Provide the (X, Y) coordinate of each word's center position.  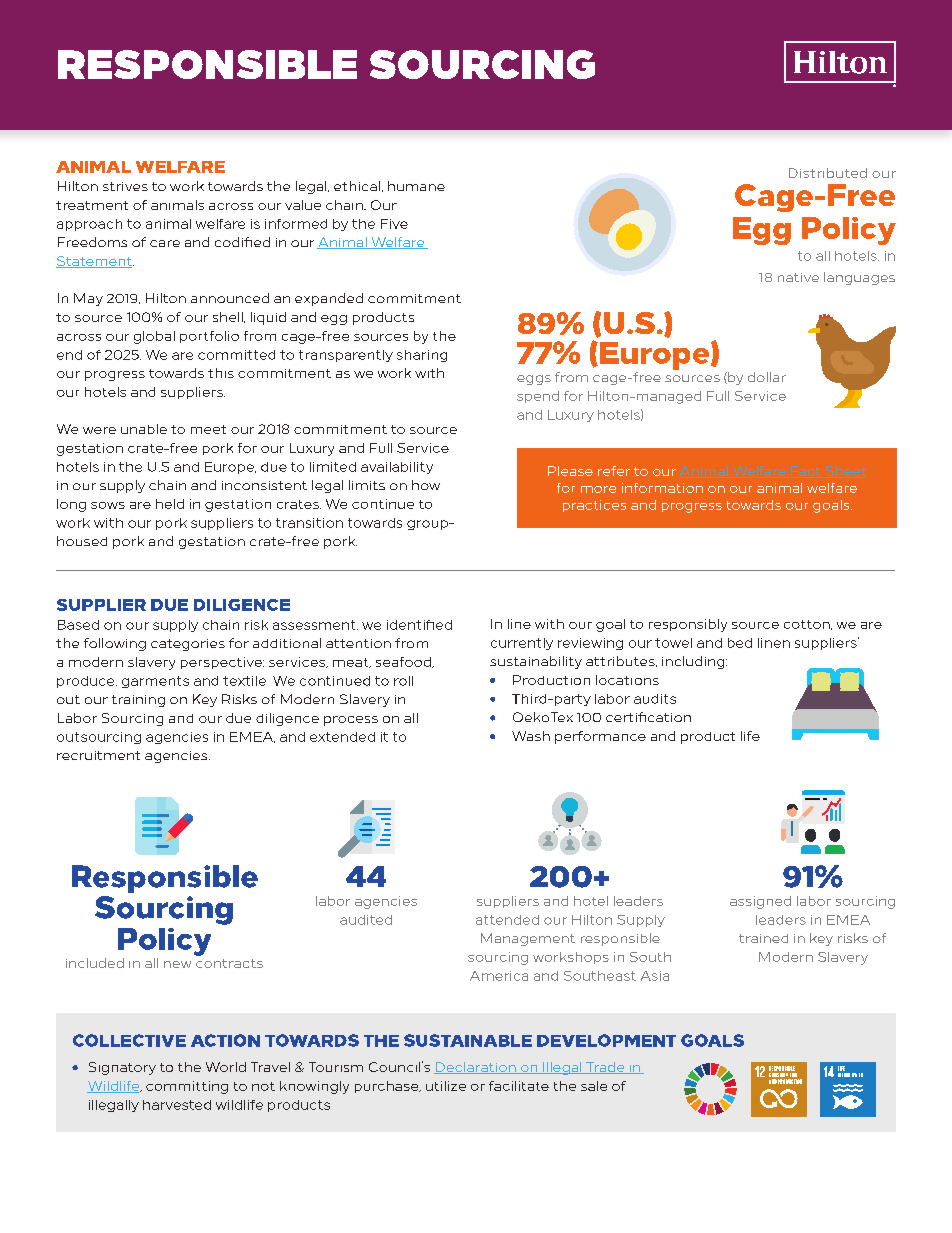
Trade (605, 1068)
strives (125, 186)
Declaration (476, 1068)
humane (416, 186)
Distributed (828, 173)
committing (187, 1087)
